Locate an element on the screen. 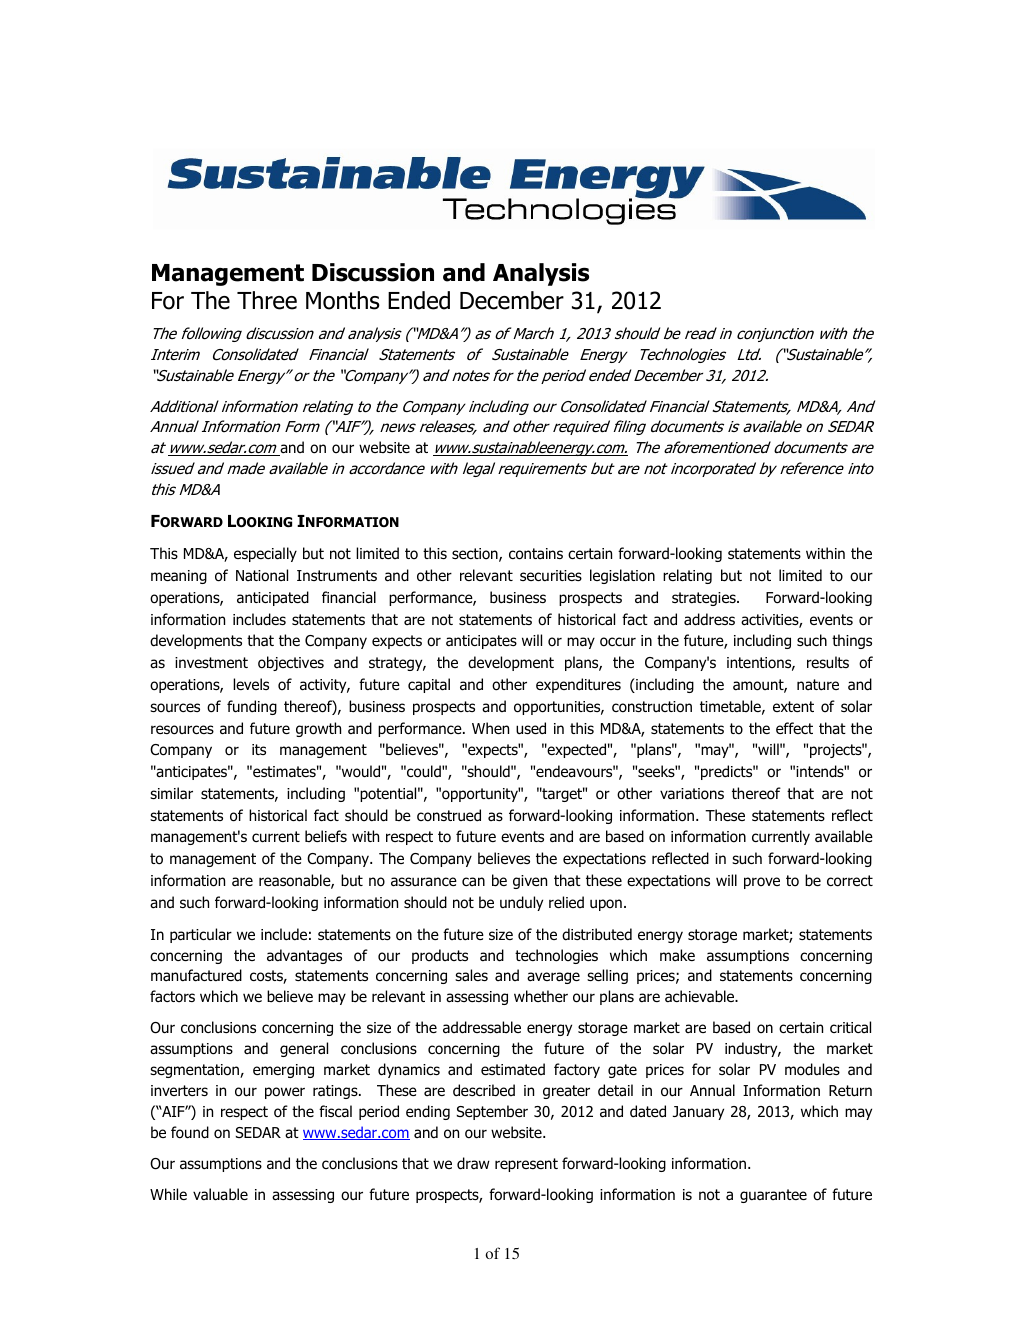  beliefs is located at coordinates (326, 836).
